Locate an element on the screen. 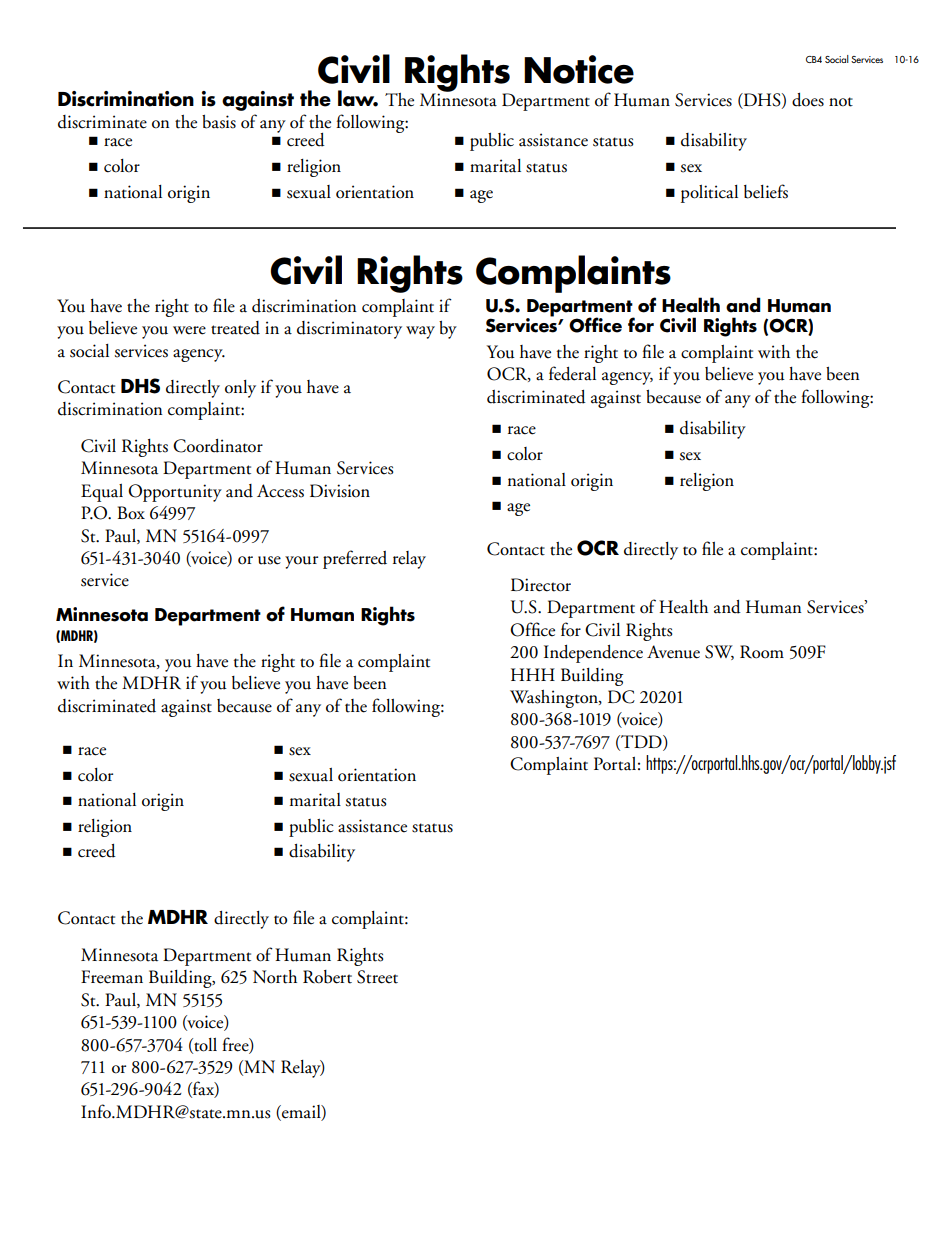 The width and height of the screenshot is (952, 1233). your is located at coordinates (301, 562).
